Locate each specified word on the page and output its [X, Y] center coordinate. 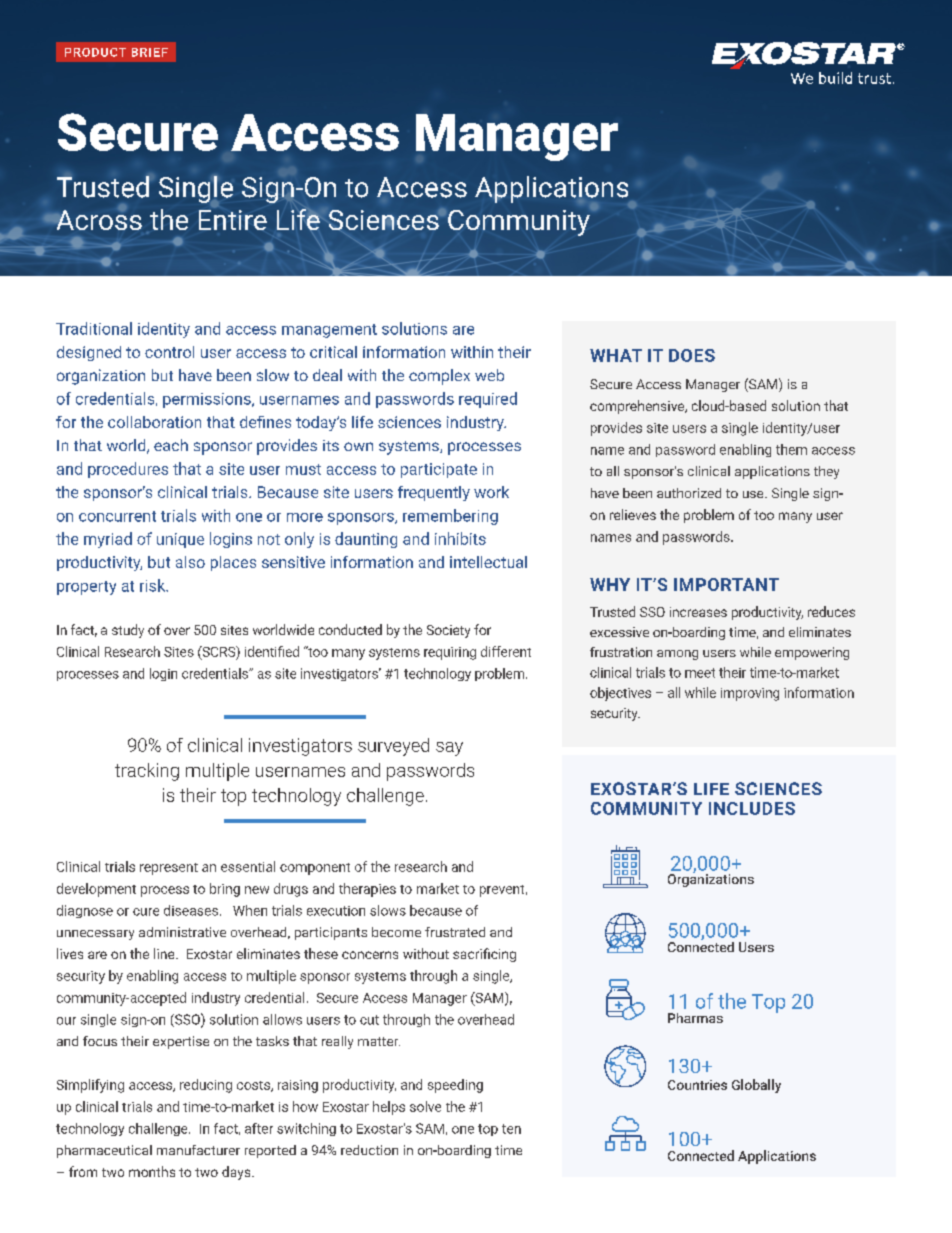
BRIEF [150, 52]
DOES [692, 355]
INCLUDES [752, 808]
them [791, 449]
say [449, 749]
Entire [233, 218]
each [171, 445]
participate [439, 470]
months [152, 1171]
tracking [147, 772]
